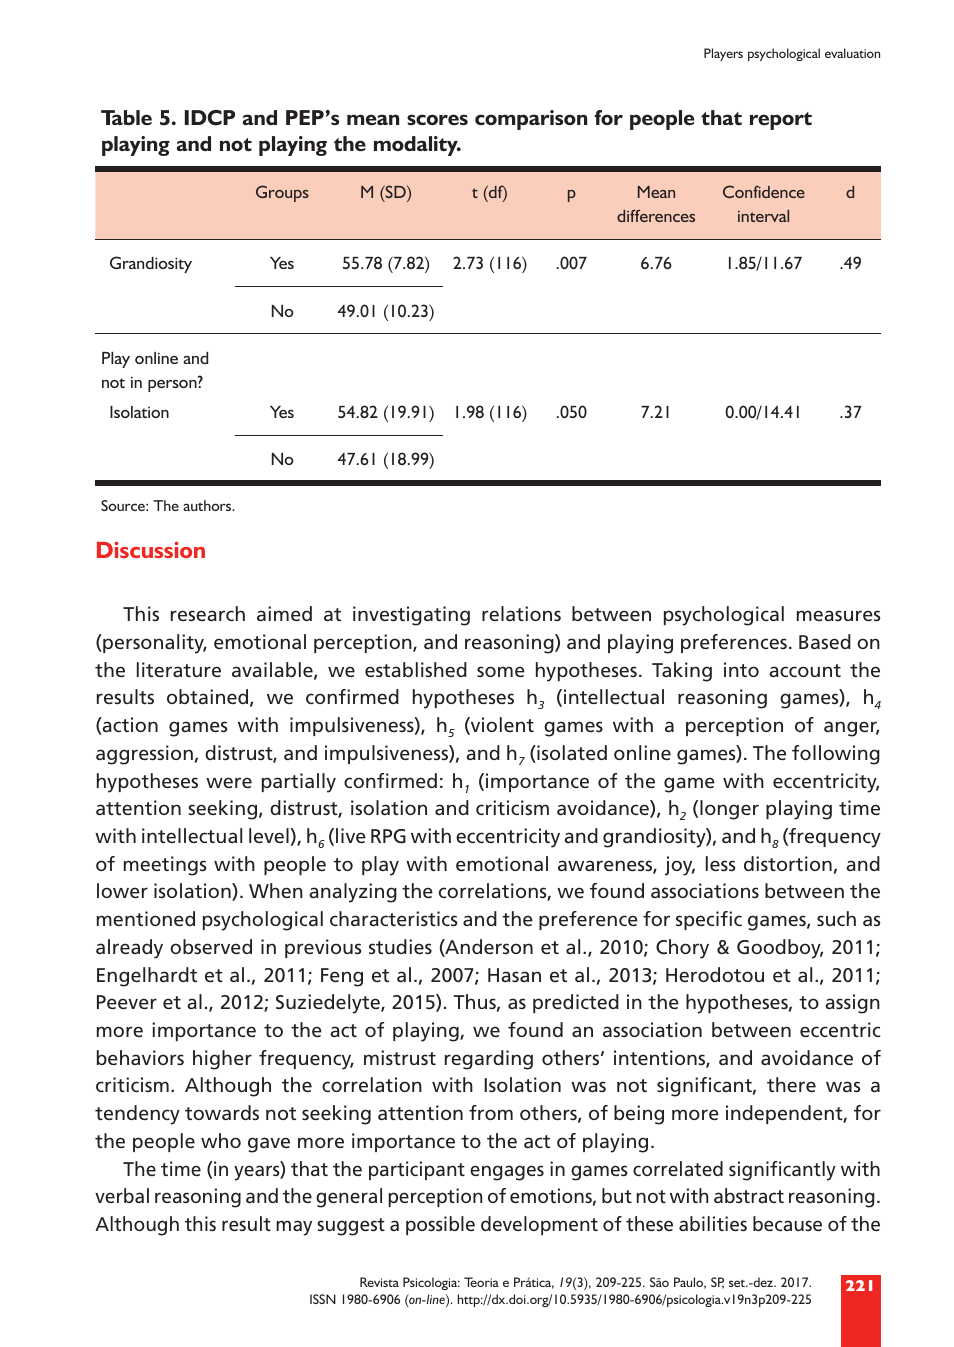  Describe the element at coordinates (531, 120) in the document. I see `comparison` at that location.
